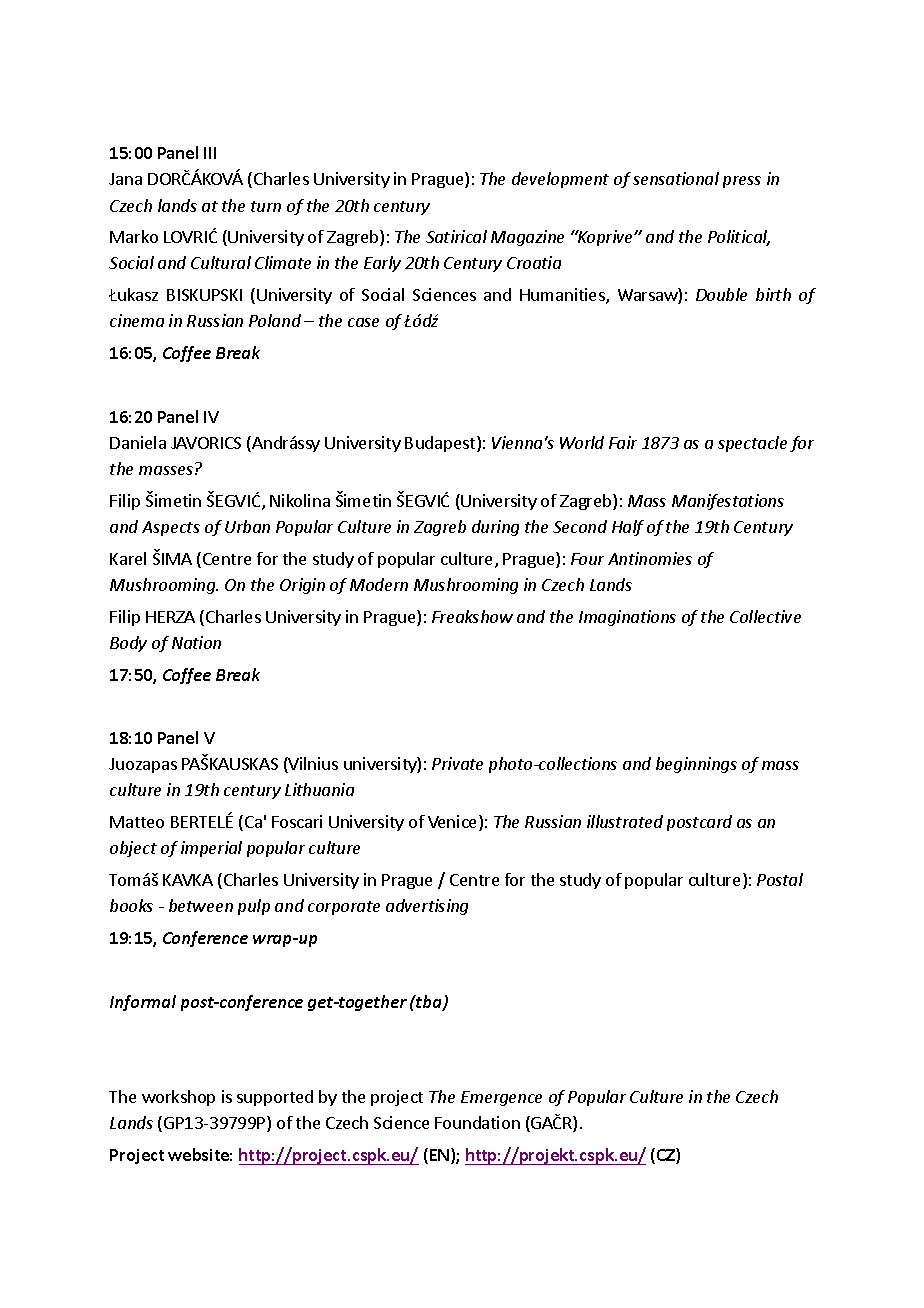  I want to click on Satirical, so click(456, 236).
